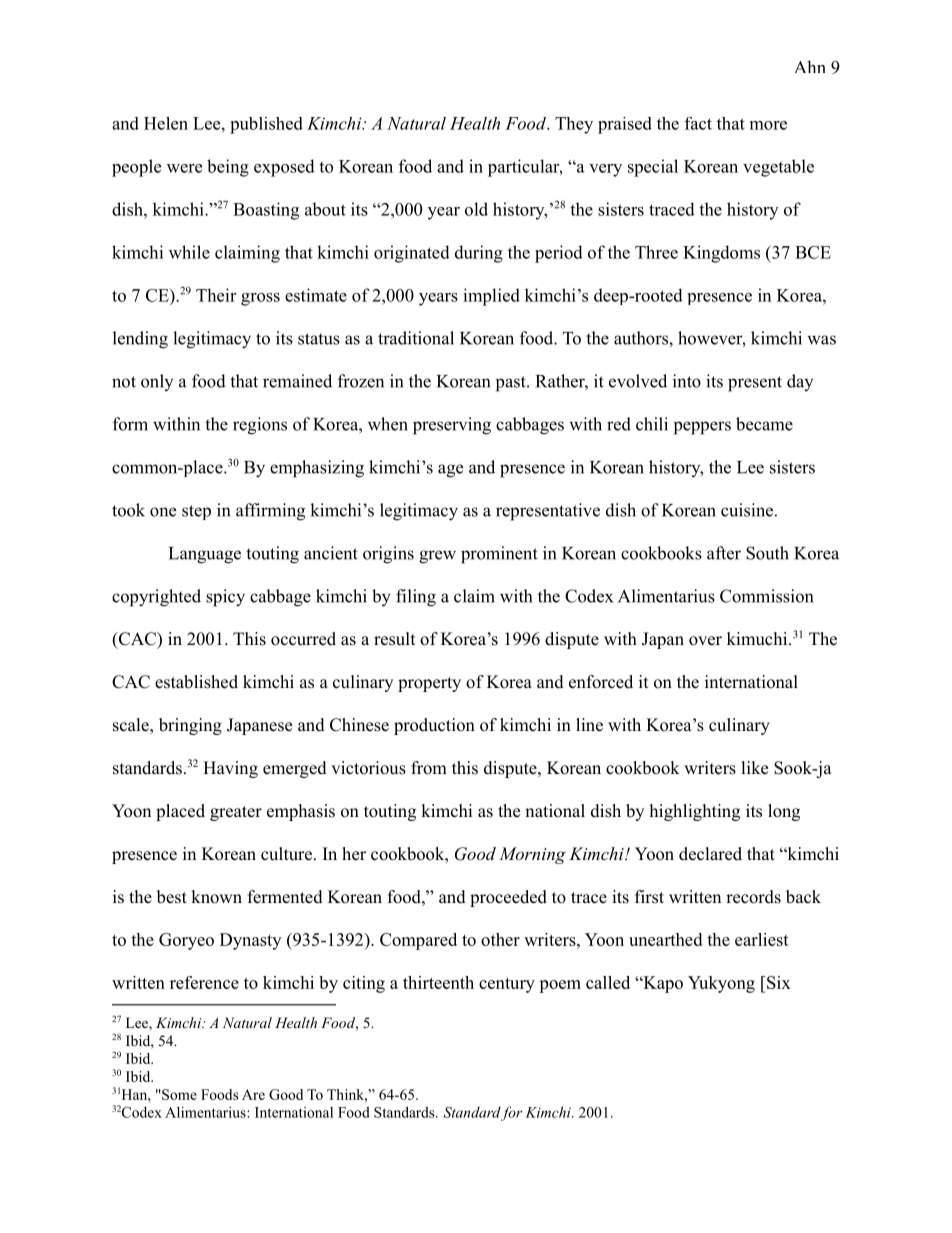 The width and height of the screenshot is (952, 1233). I want to click on more, so click(768, 125).
